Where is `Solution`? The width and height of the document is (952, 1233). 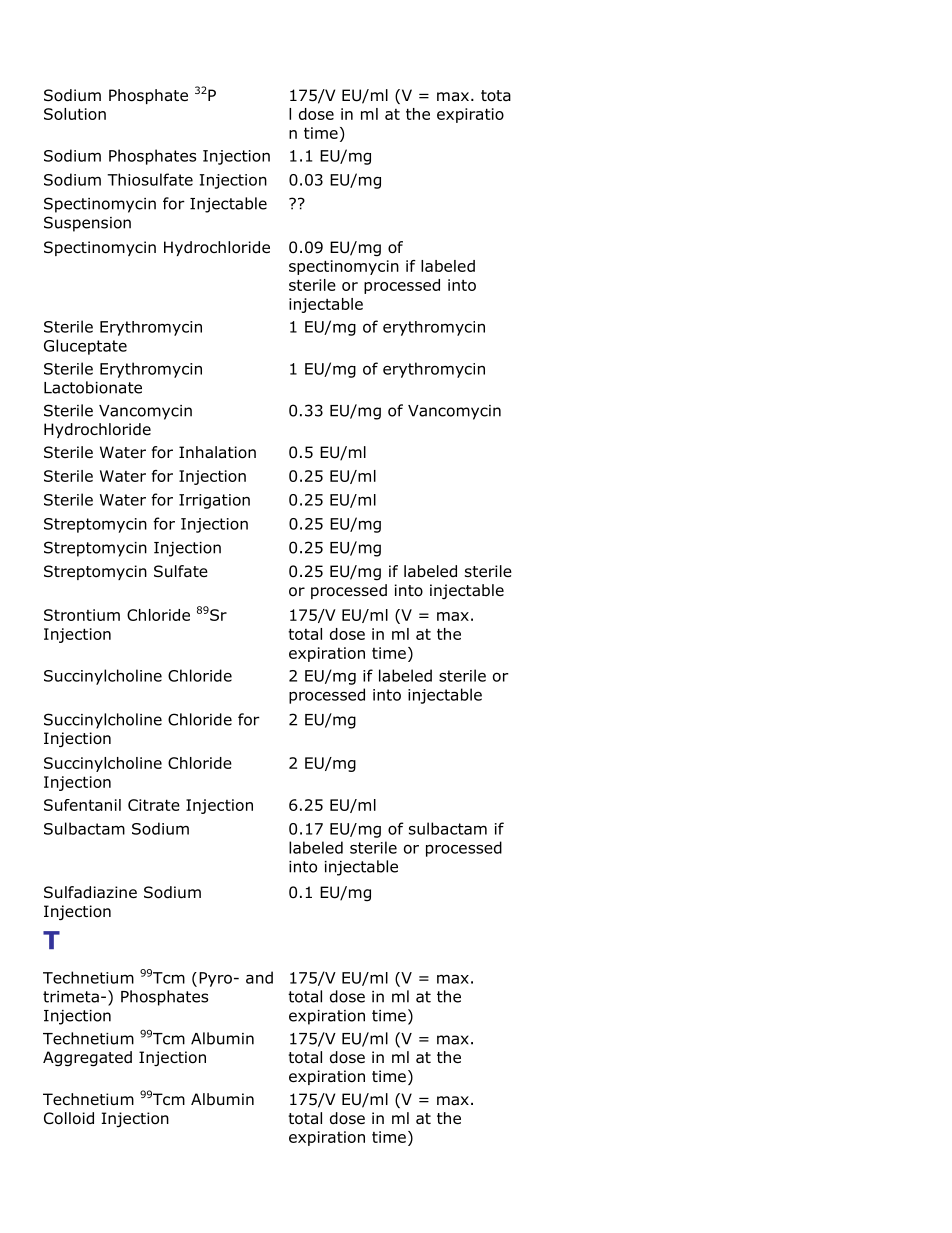 Solution is located at coordinates (75, 114).
